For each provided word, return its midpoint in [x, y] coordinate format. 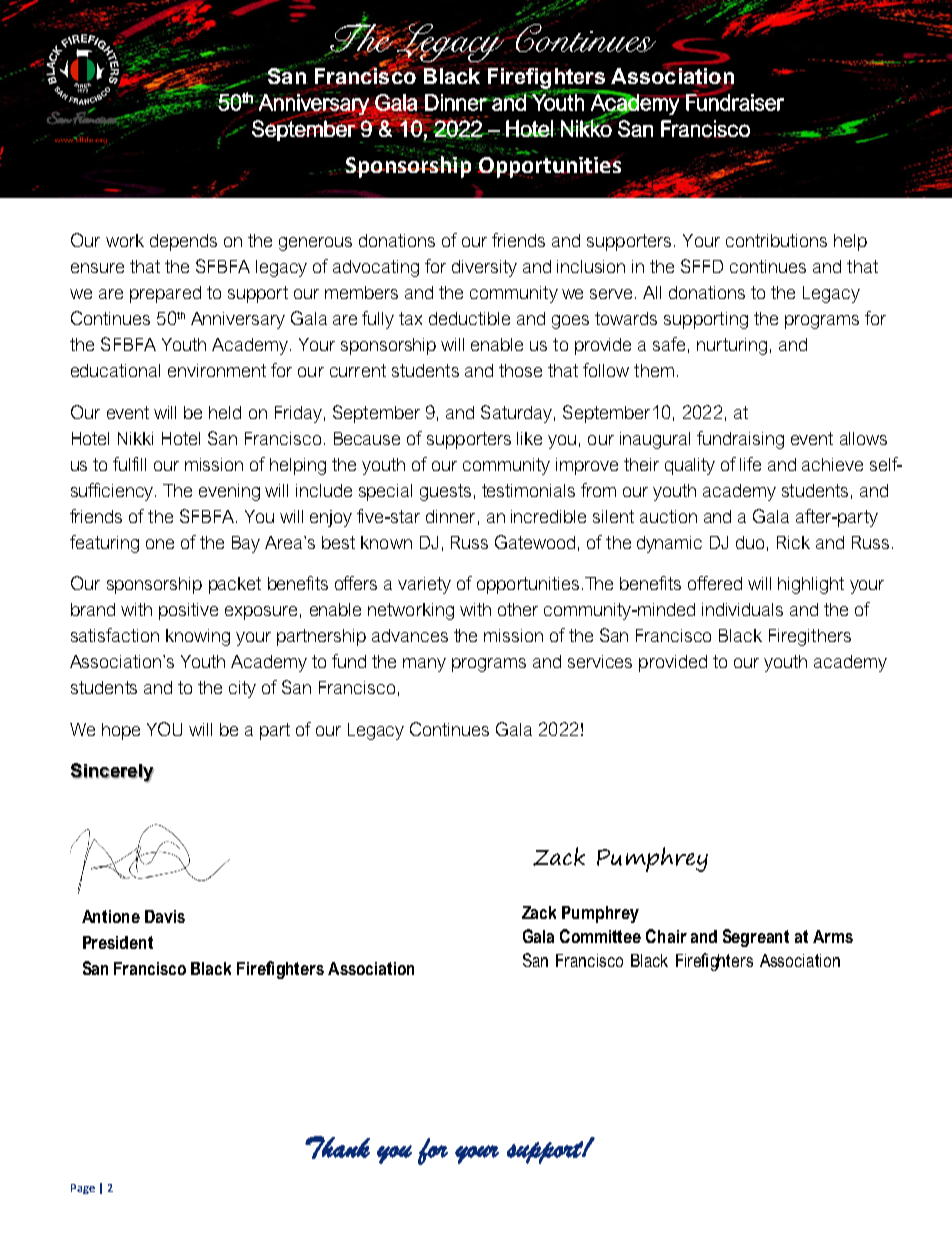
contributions [776, 240]
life [750, 464]
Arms [833, 936]
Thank [337, 1147]
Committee [600, 936]
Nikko [586, 127]
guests [445, 492]
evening [229, 492]
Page [83, 1189]
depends [183, 242]
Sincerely [112, 773]
